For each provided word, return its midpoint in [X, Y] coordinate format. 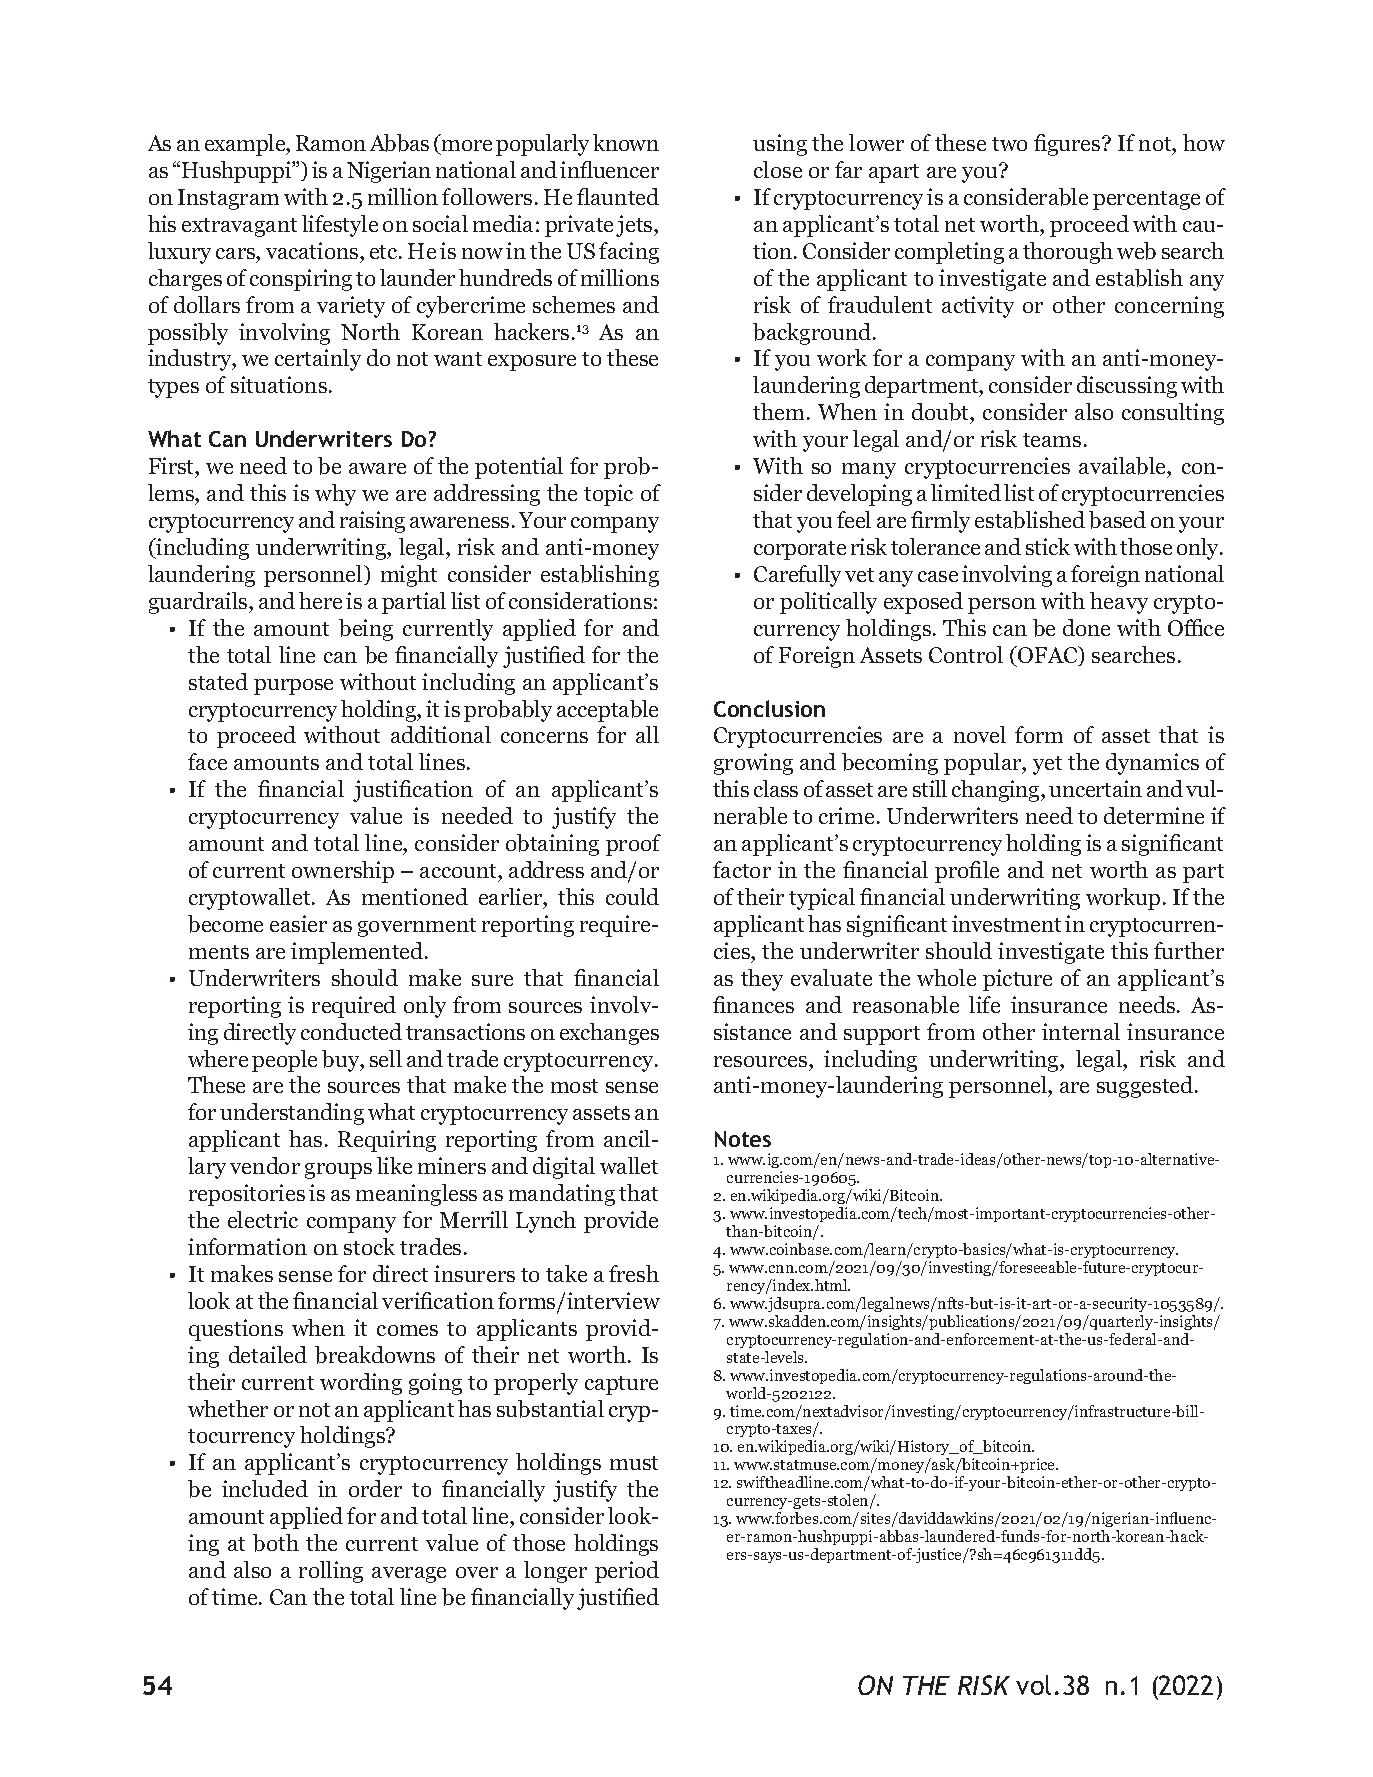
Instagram [228, 199]
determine [1154, 815]
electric [263, 1219]
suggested [1146, 1087]
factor [742, 869]
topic [608, 495]
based [1117, 520]
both [276, 1543]
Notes [743, 1139]
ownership [343, 872]
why [335, 495]
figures [1068, 145]
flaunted [618, 196]
